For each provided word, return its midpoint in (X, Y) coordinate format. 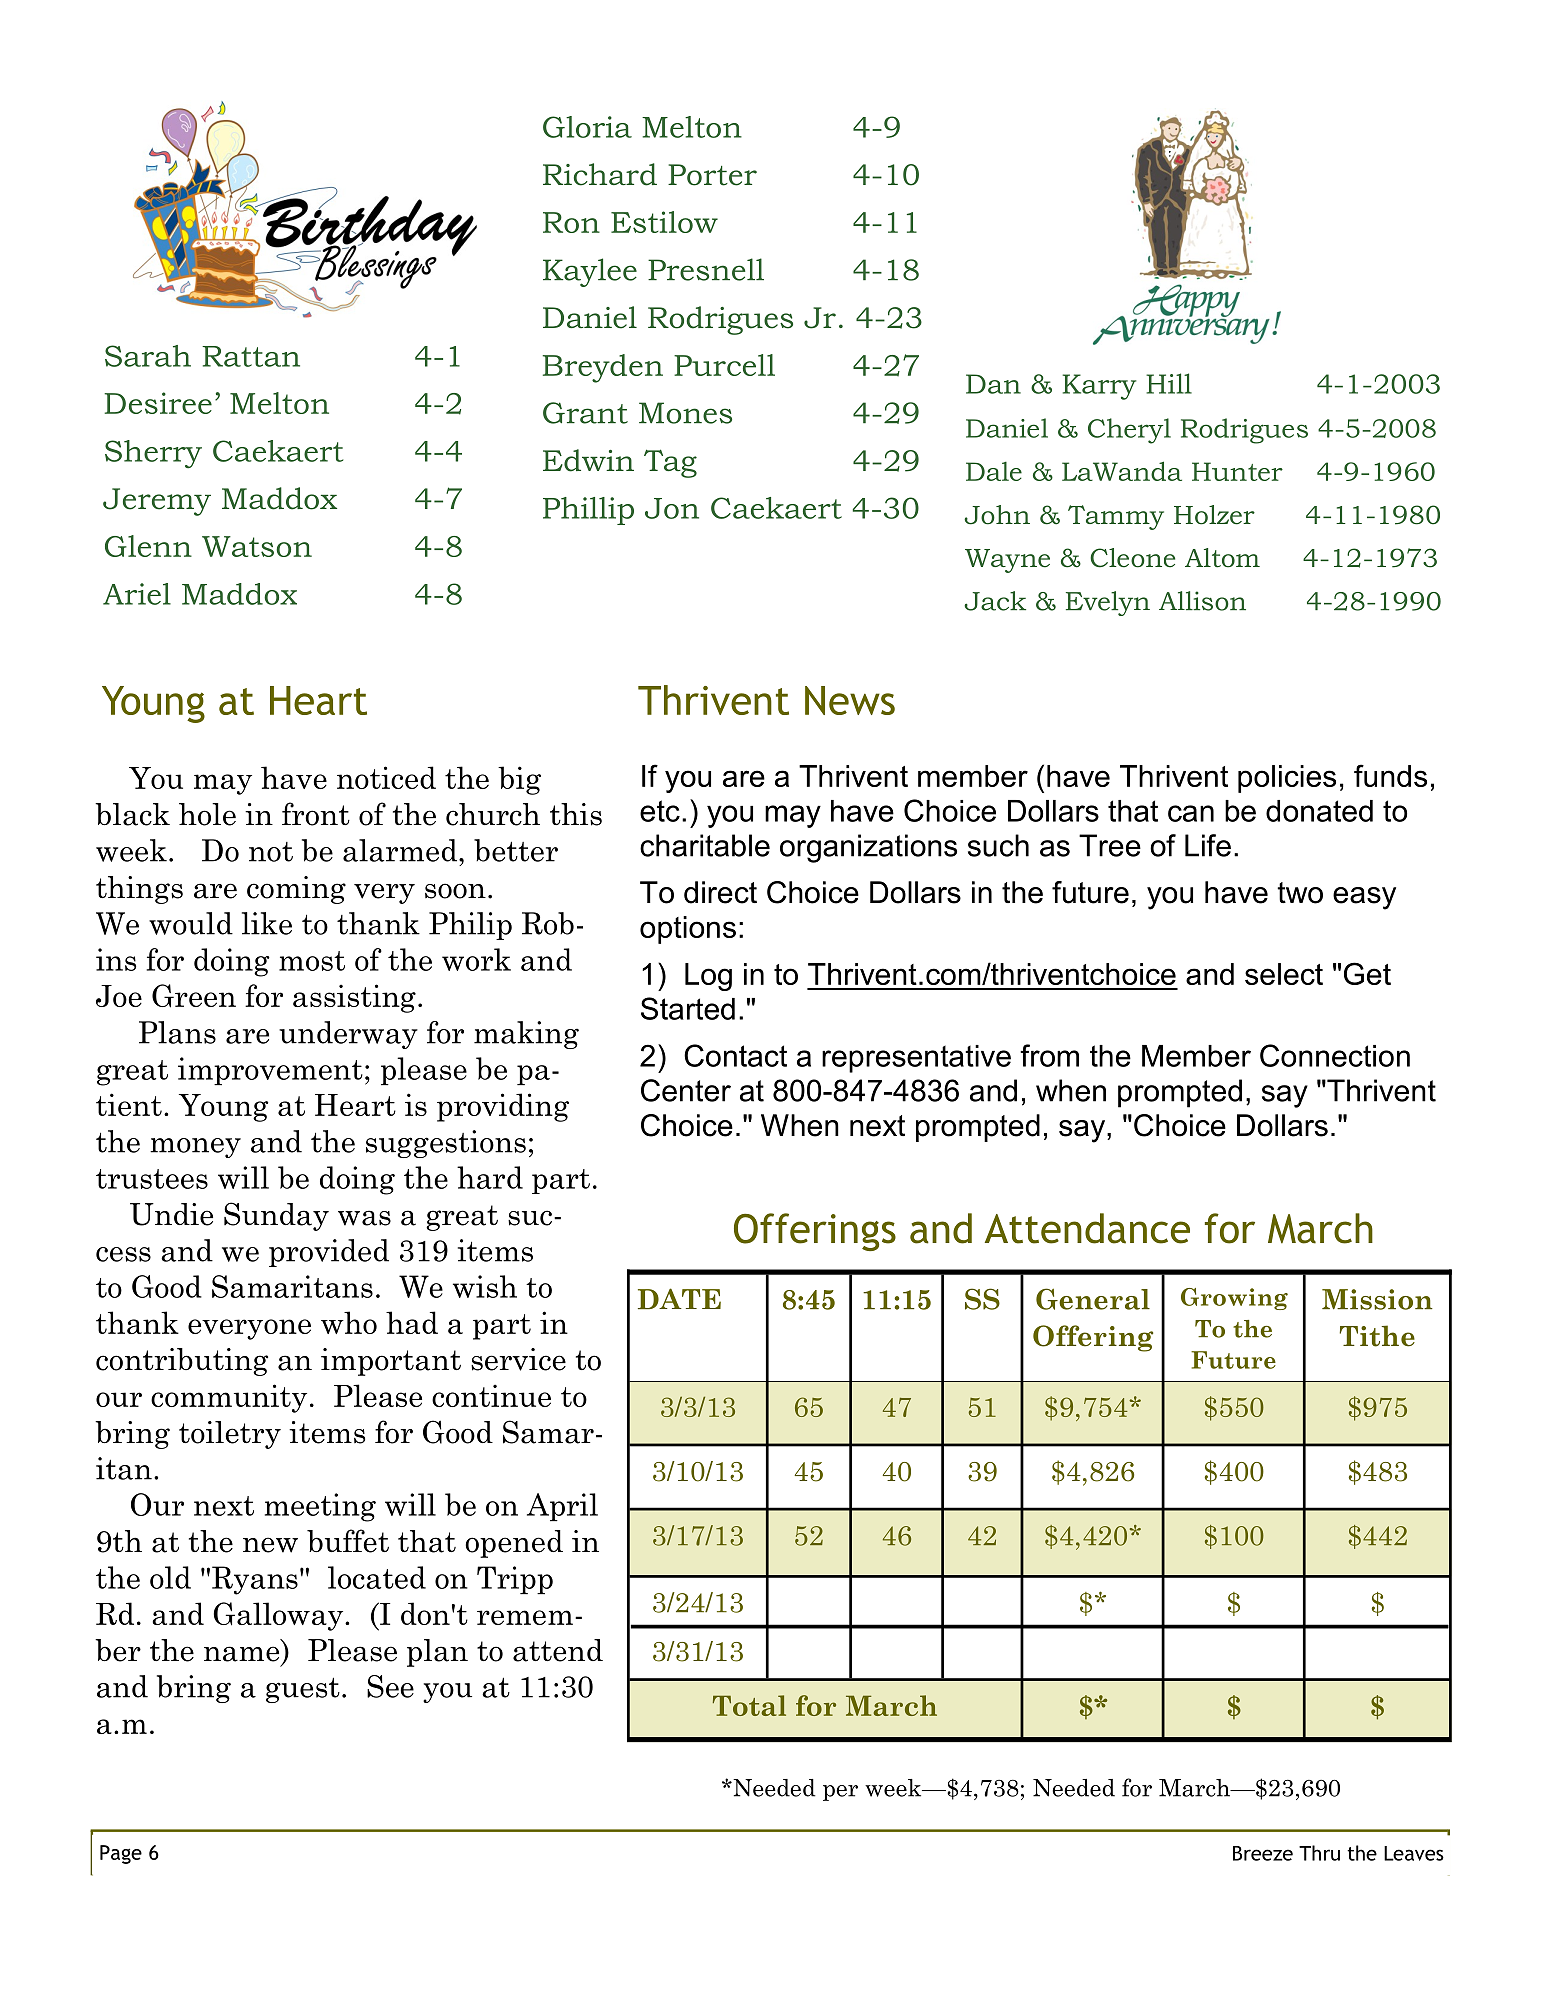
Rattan (251, 356)
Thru (1319, 1853)
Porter (712, 175)
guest (303, 1690)
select (1284, 974)
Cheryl (1129, 431)
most (312, 961)
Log (708, 977)
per (840, 1793)
